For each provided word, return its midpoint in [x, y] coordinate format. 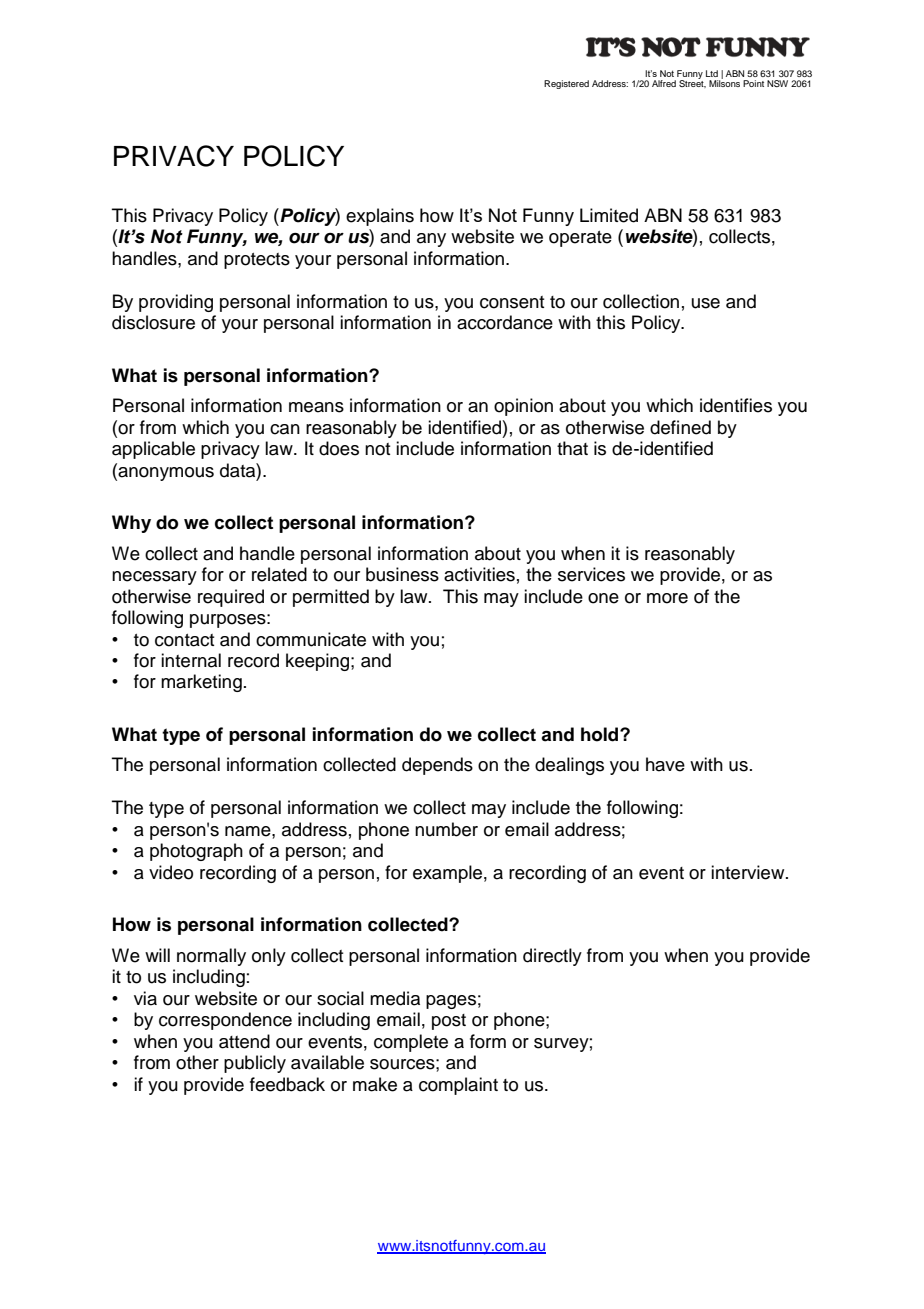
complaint [458, 1086]
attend [244, 1041]
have [665, 764]
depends [437, 766]
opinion [523, 407]
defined [680, 427]
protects [257, 261]
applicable [153, 450]
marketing [201, 683]
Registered [566, 84]
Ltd [712, 73]
